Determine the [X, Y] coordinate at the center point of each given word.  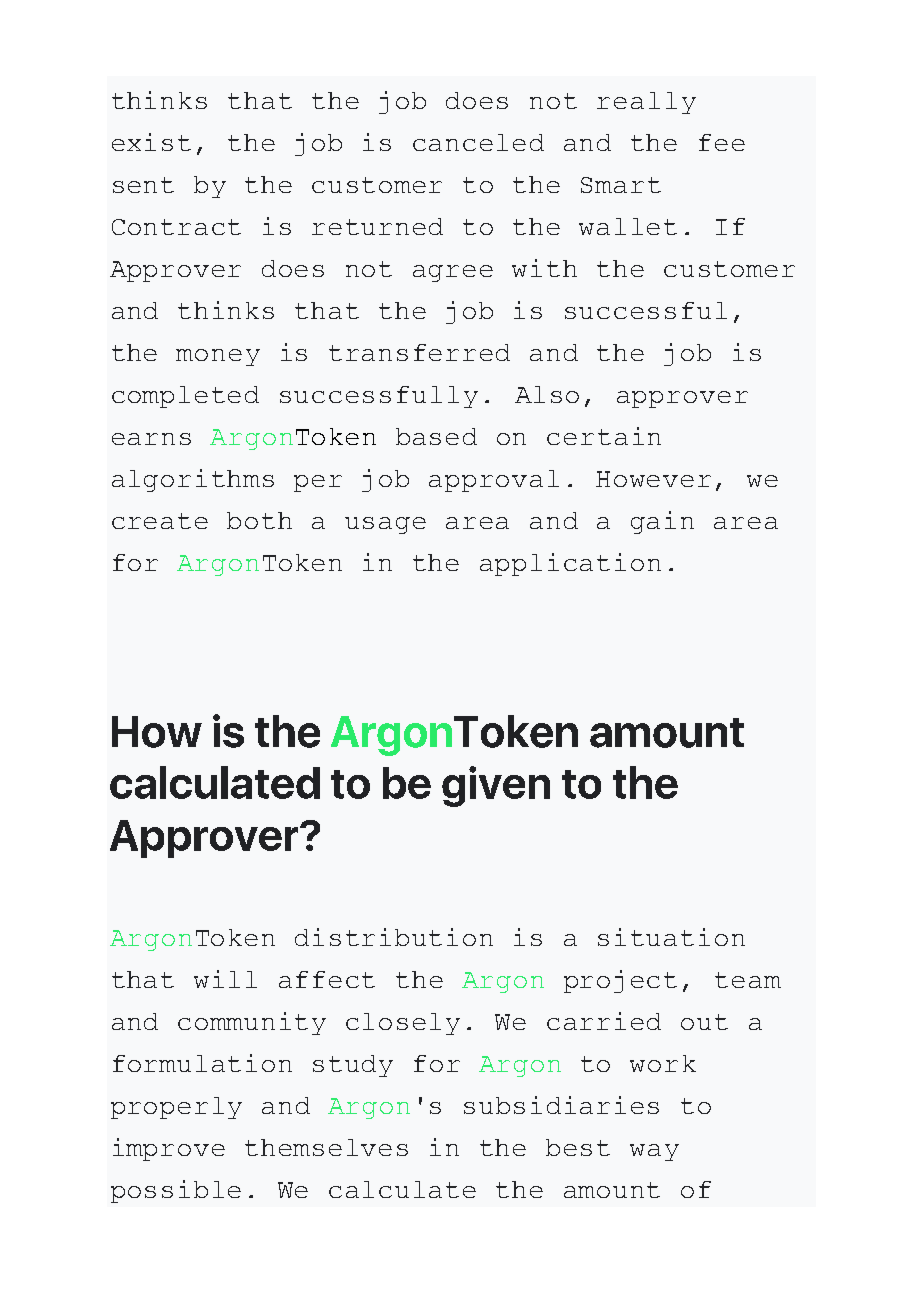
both [259, 520]
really [646, 103]
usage [385, 525]
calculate [402, 1189]
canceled [478, 142]
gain [662, 522]
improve [169, 1149]
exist [151, 142]
